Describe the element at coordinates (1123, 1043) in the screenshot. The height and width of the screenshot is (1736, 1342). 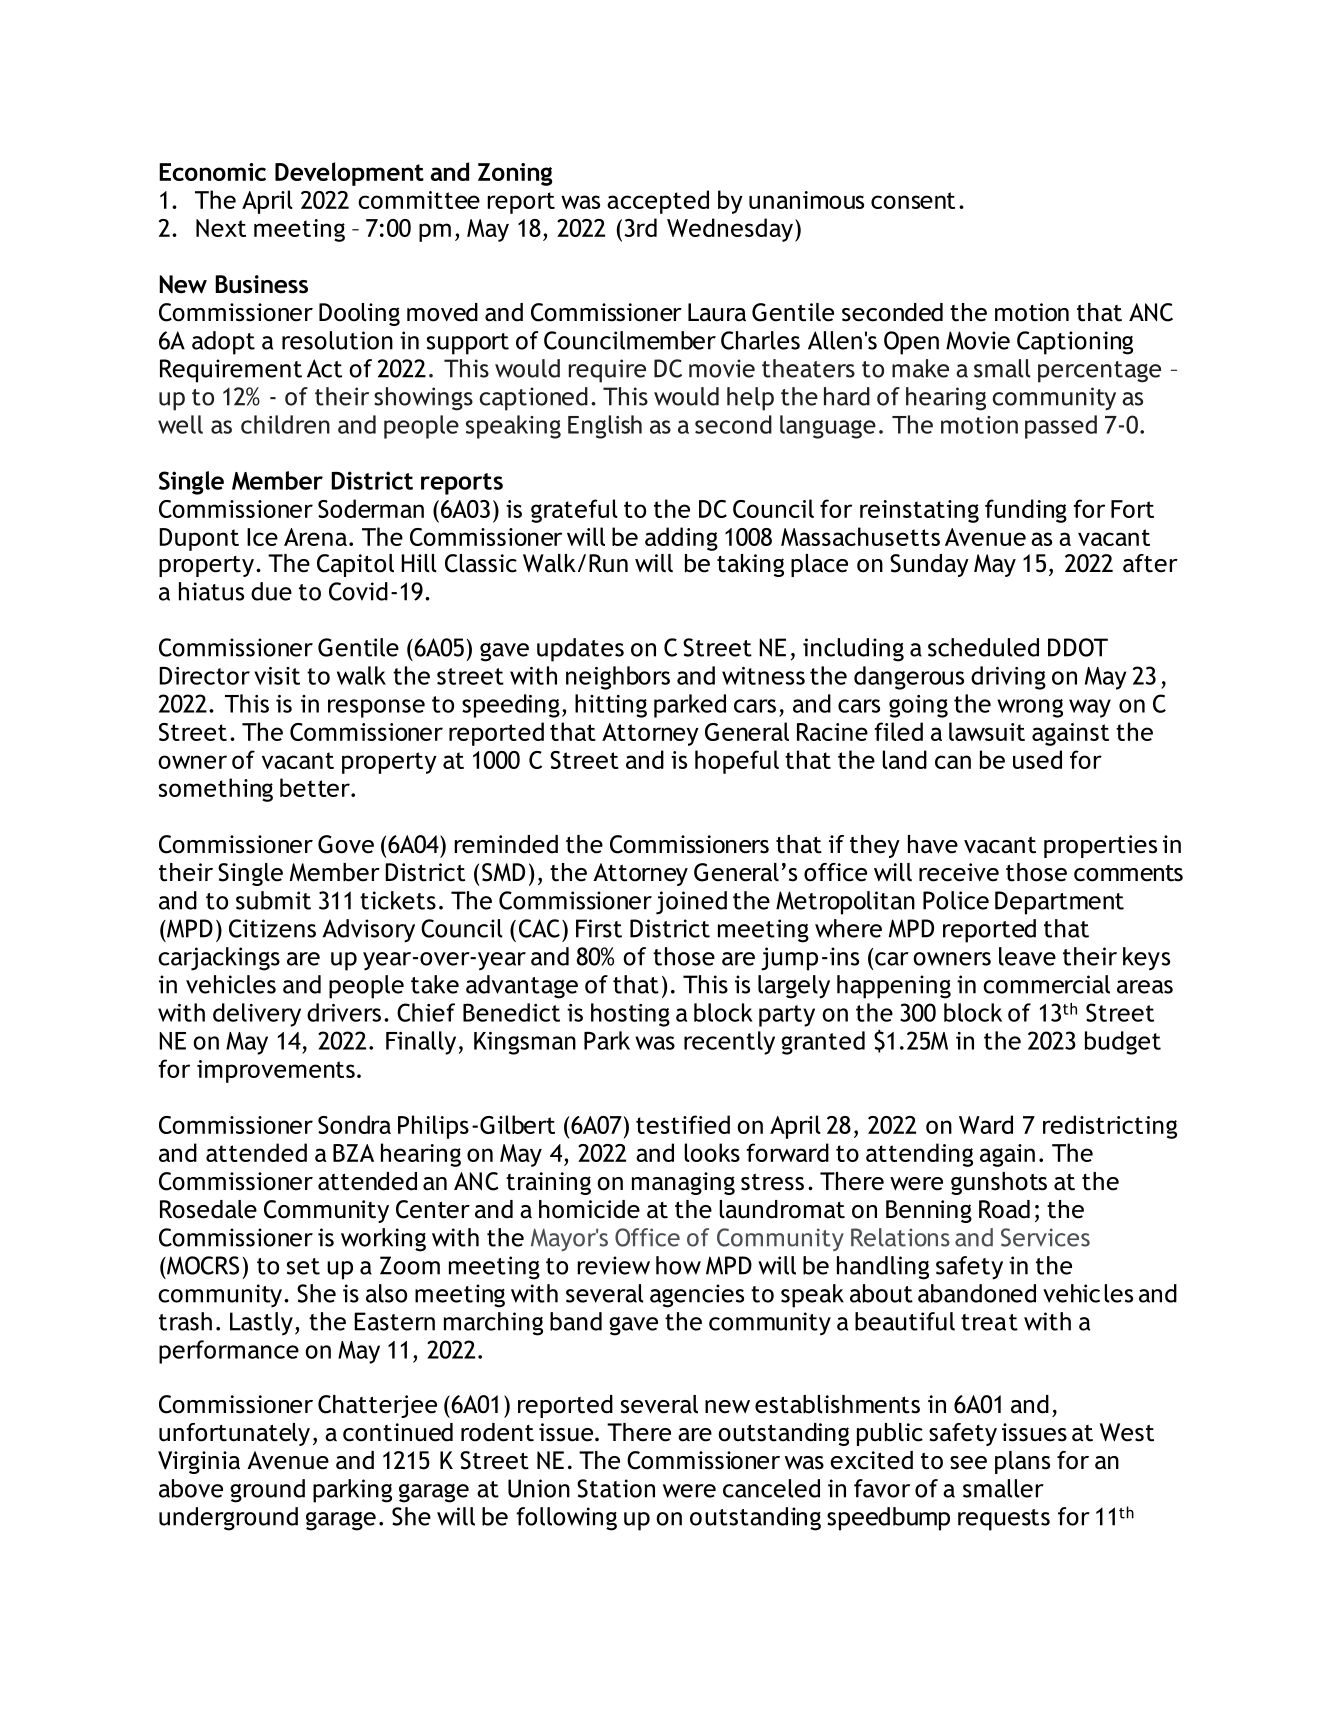
I see `budget` at that location.
